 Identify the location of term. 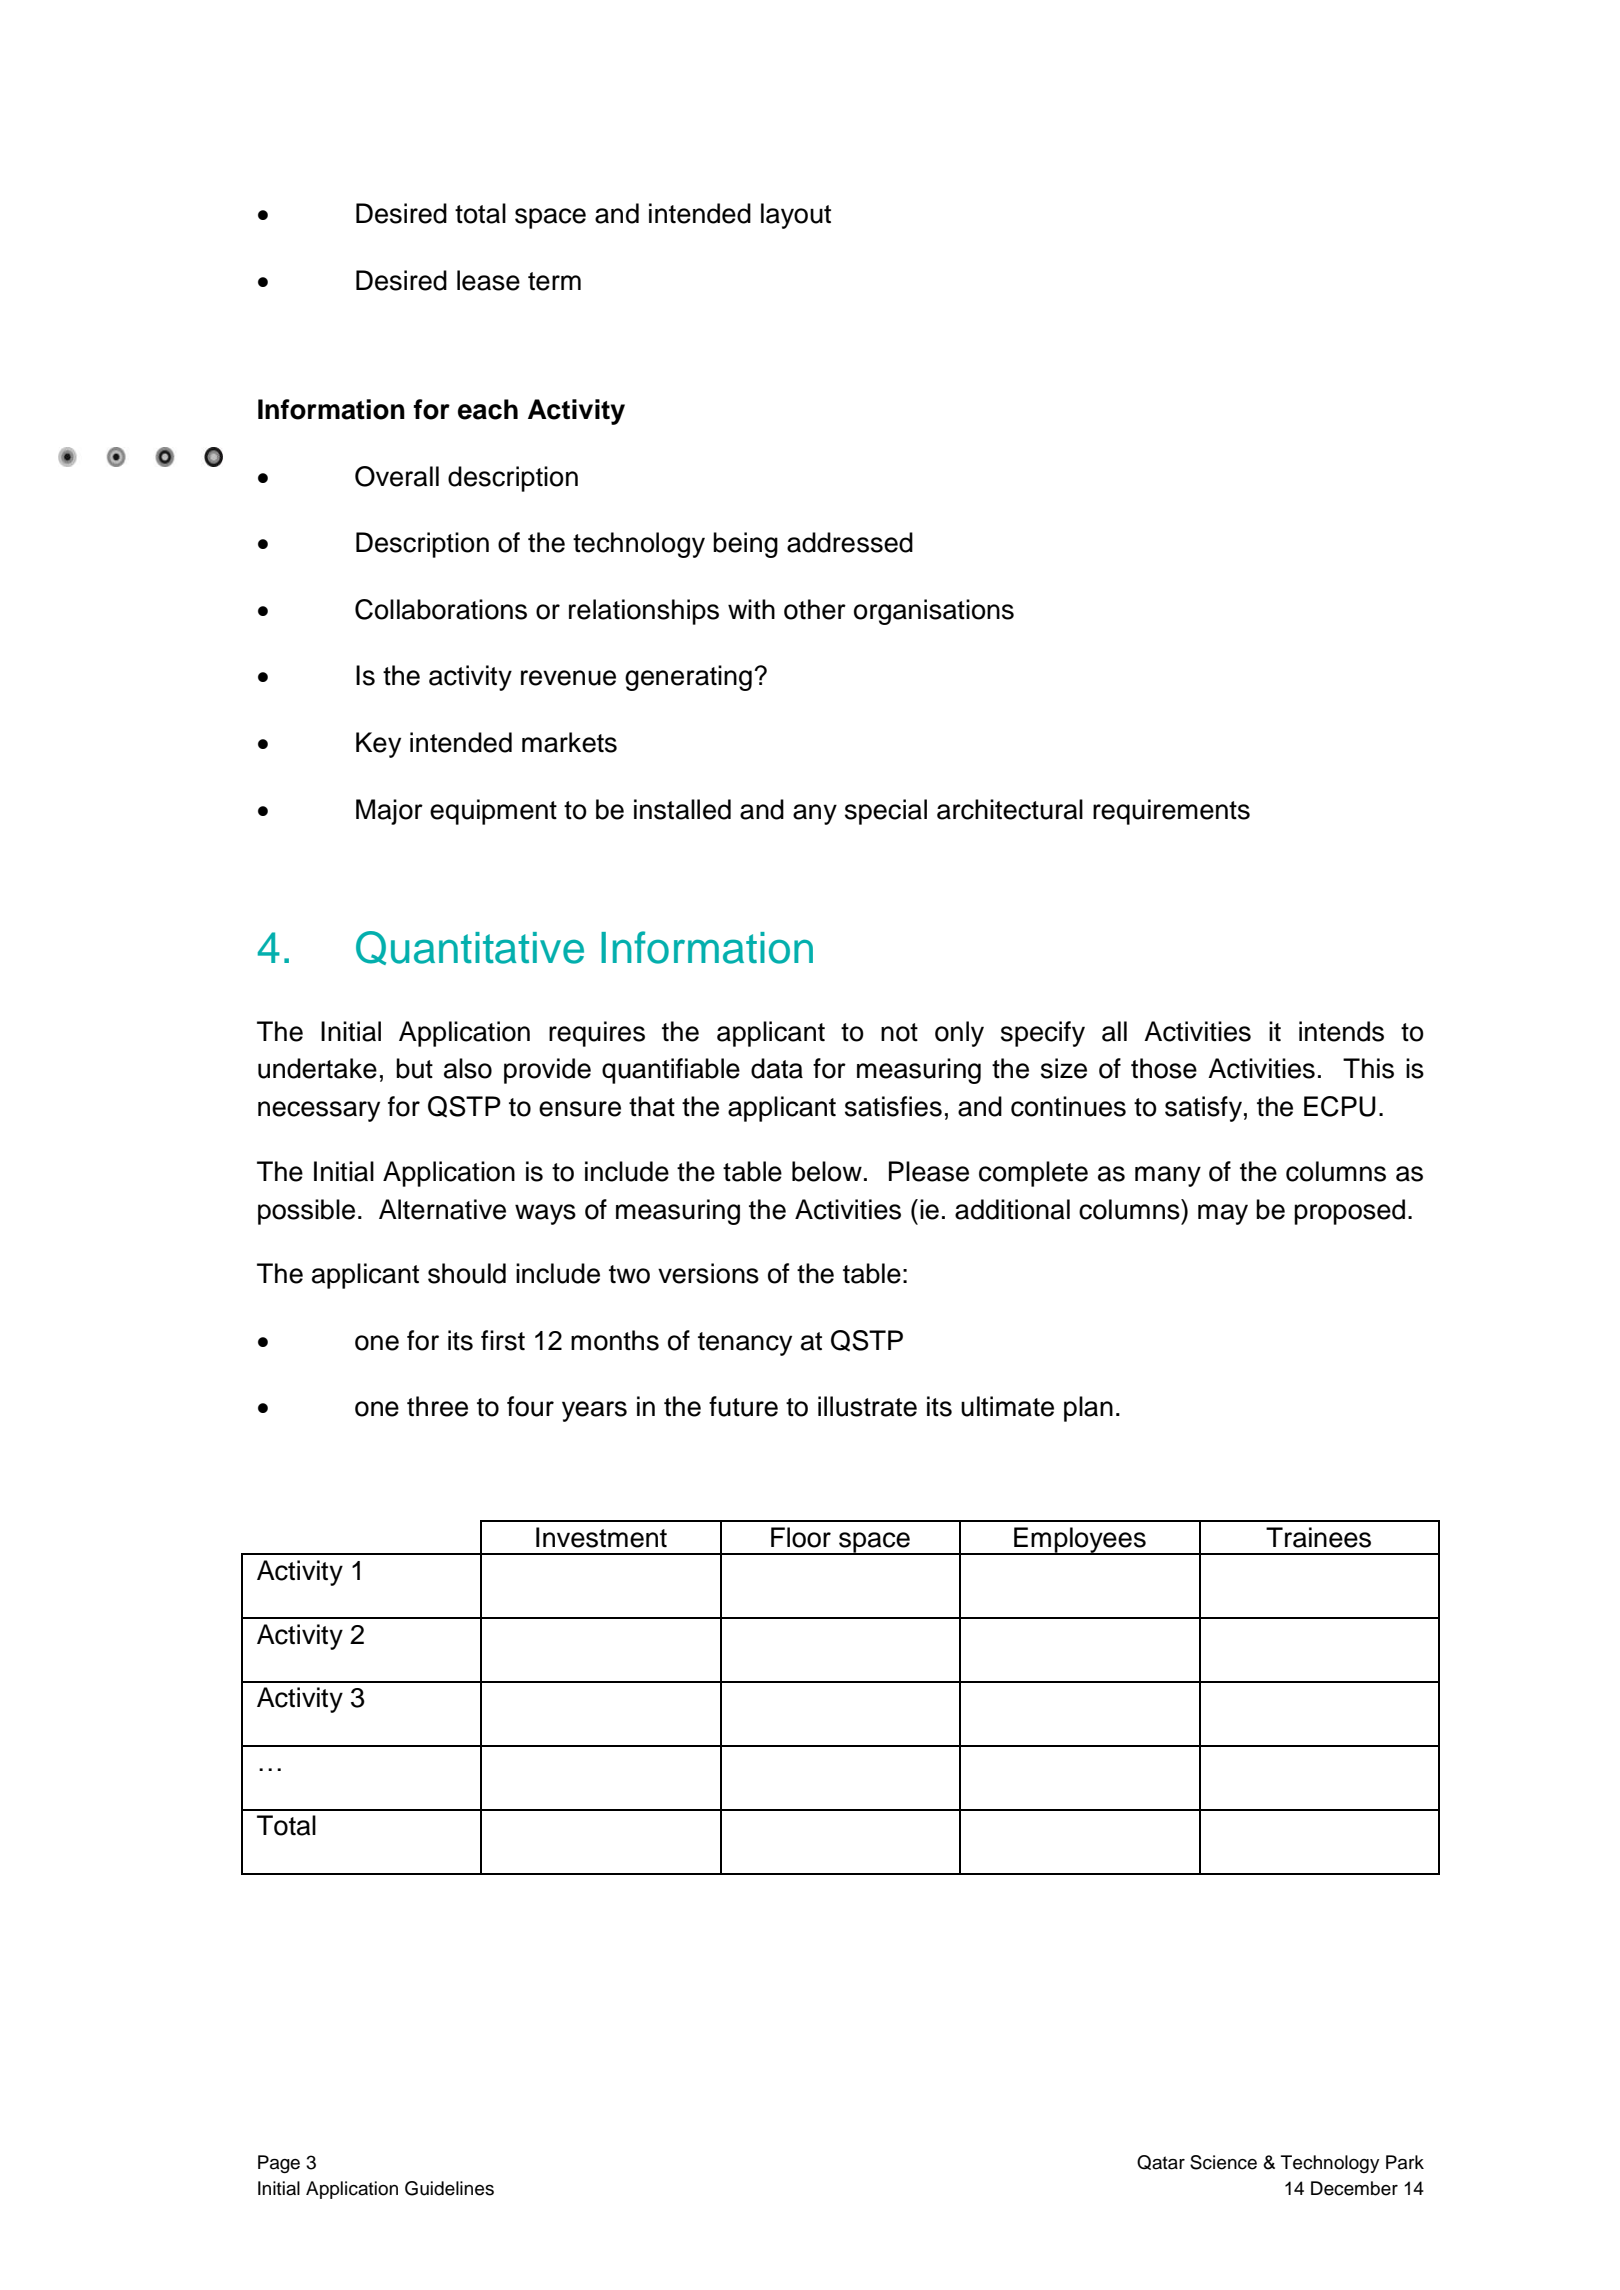
(554, 281).
